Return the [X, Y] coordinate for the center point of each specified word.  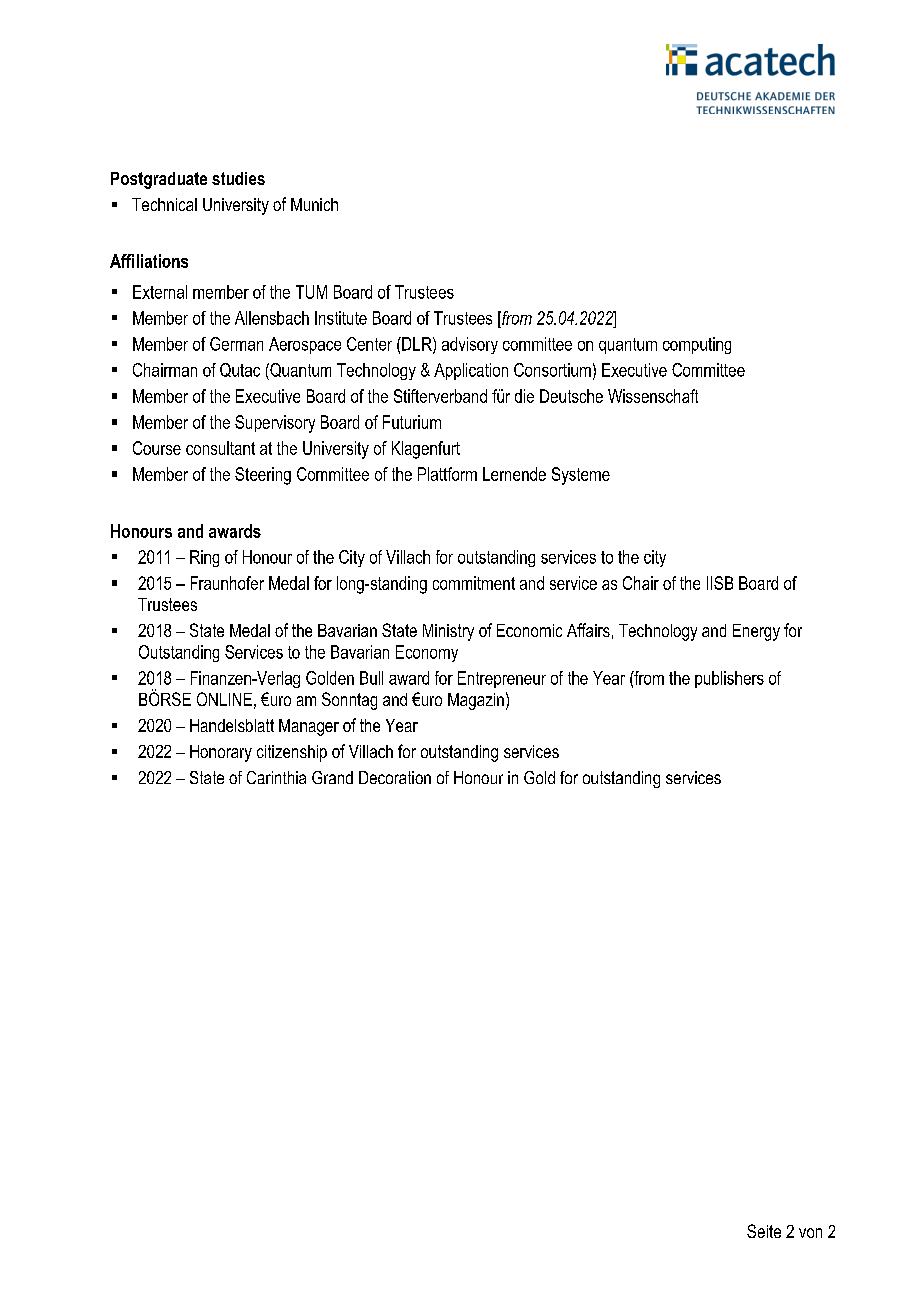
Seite [764, 1231]
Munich [314, 204]
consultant [220, 448]
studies [238, 178]
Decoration [395, 777]
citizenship [292, 753]
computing [697, 345]
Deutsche [571, 396]
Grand [332, 777]
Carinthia [276, 777]
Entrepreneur [502, 679]
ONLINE [224, 699]
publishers [729, 679]
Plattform [447, 474]
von [810, 1233]
